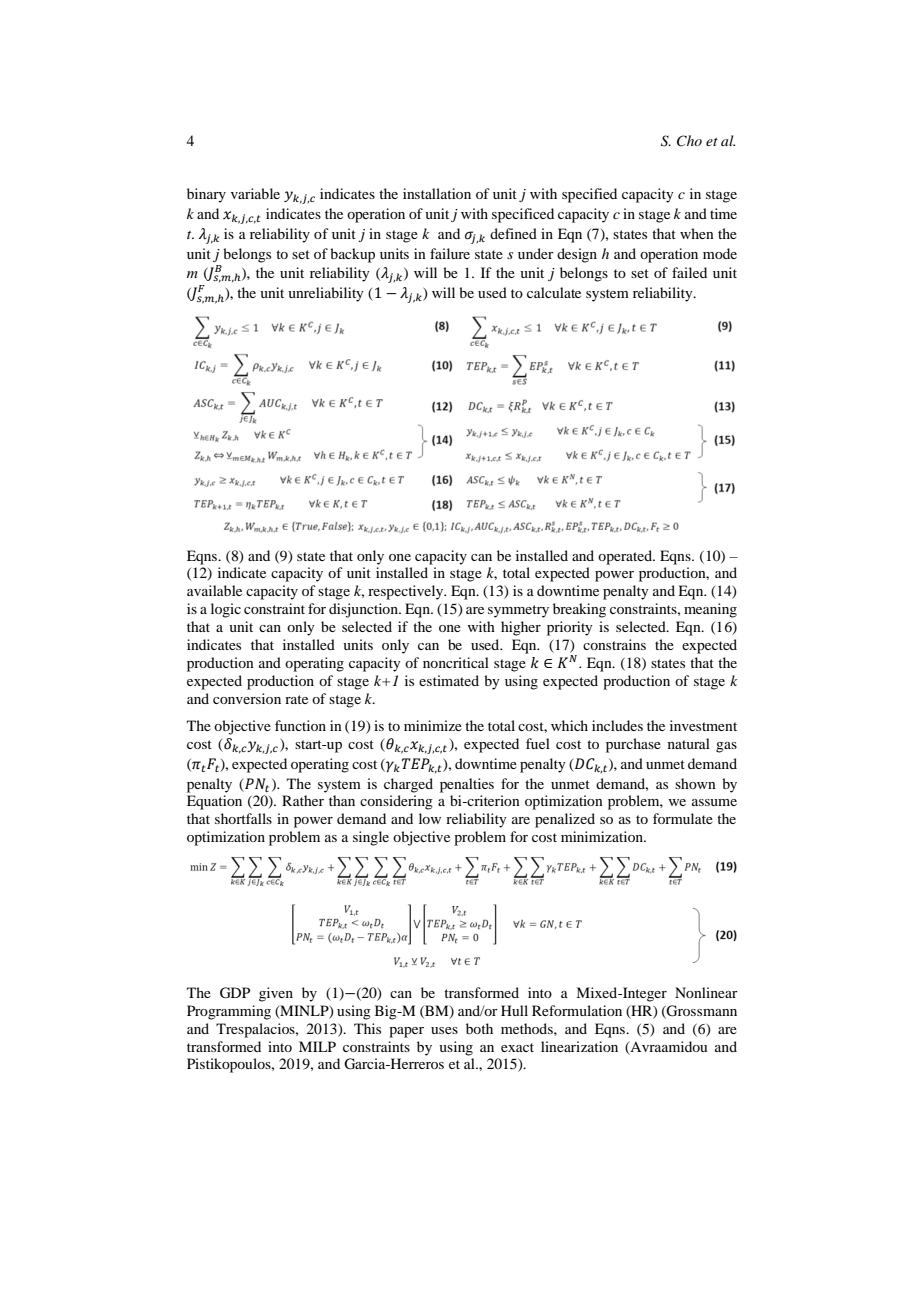 This screenshot has height=1308, width=924. What do you see at coordinates (437, 193) in the screenshot?
I see `installation` at bounding box center [437, 193].
